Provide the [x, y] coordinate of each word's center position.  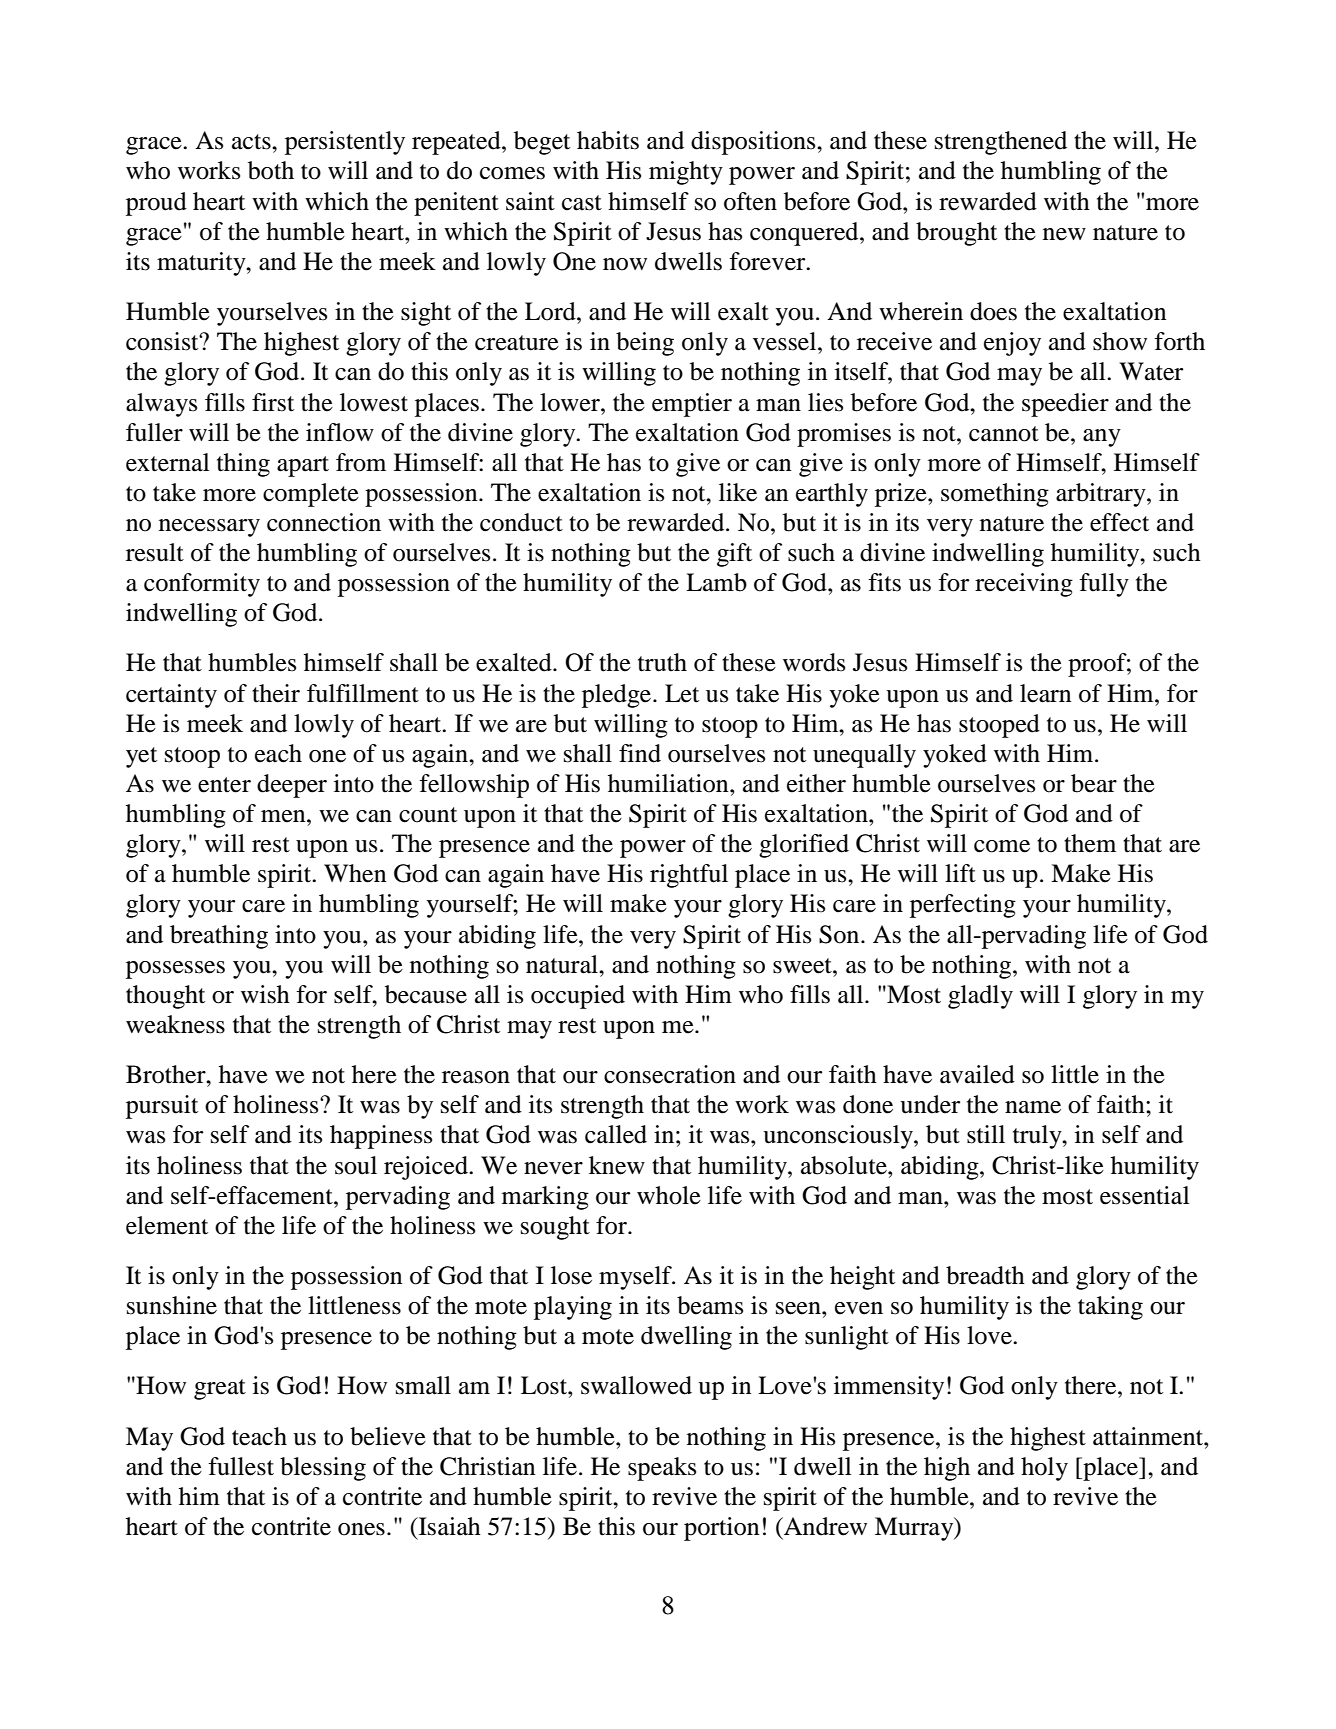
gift [734, 555]
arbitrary [1102, 495]
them [1090, 843]
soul [356, 1165]
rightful [689, 876]
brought [956, 234]
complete [311, 495]
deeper [292, 786]
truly [1038, 1137]
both [271, 170]
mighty [686, 173]
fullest [241, 1466]
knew [617, 1165]
